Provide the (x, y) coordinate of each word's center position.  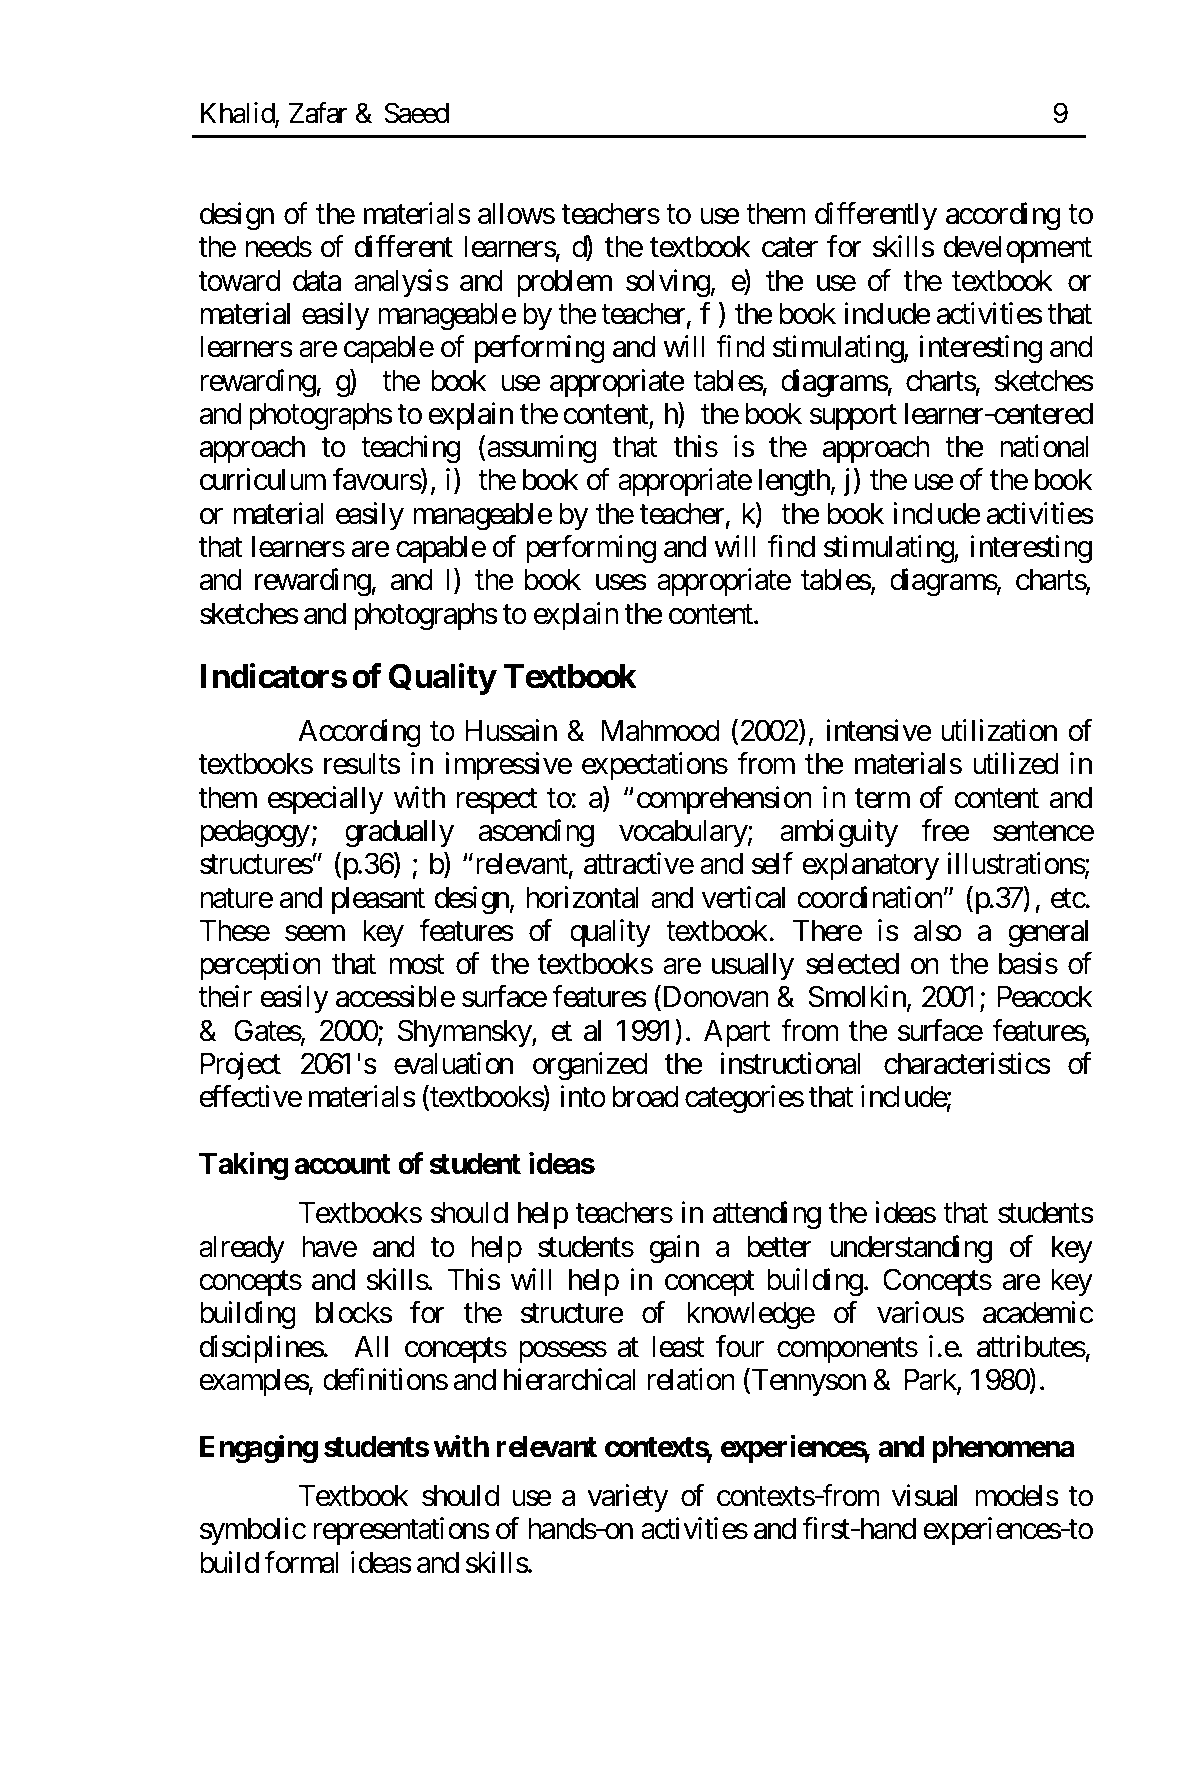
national (1044, 446)
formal (301, 1562)
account (342, 1164)
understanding (911, 1249)
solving (668, 283)
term (882, 799)
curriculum (263, 479)
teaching (410, 449)
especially (325, 800)
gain (674, 1249)
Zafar (318, 113)
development (1017, 249)
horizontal (582, 897)
